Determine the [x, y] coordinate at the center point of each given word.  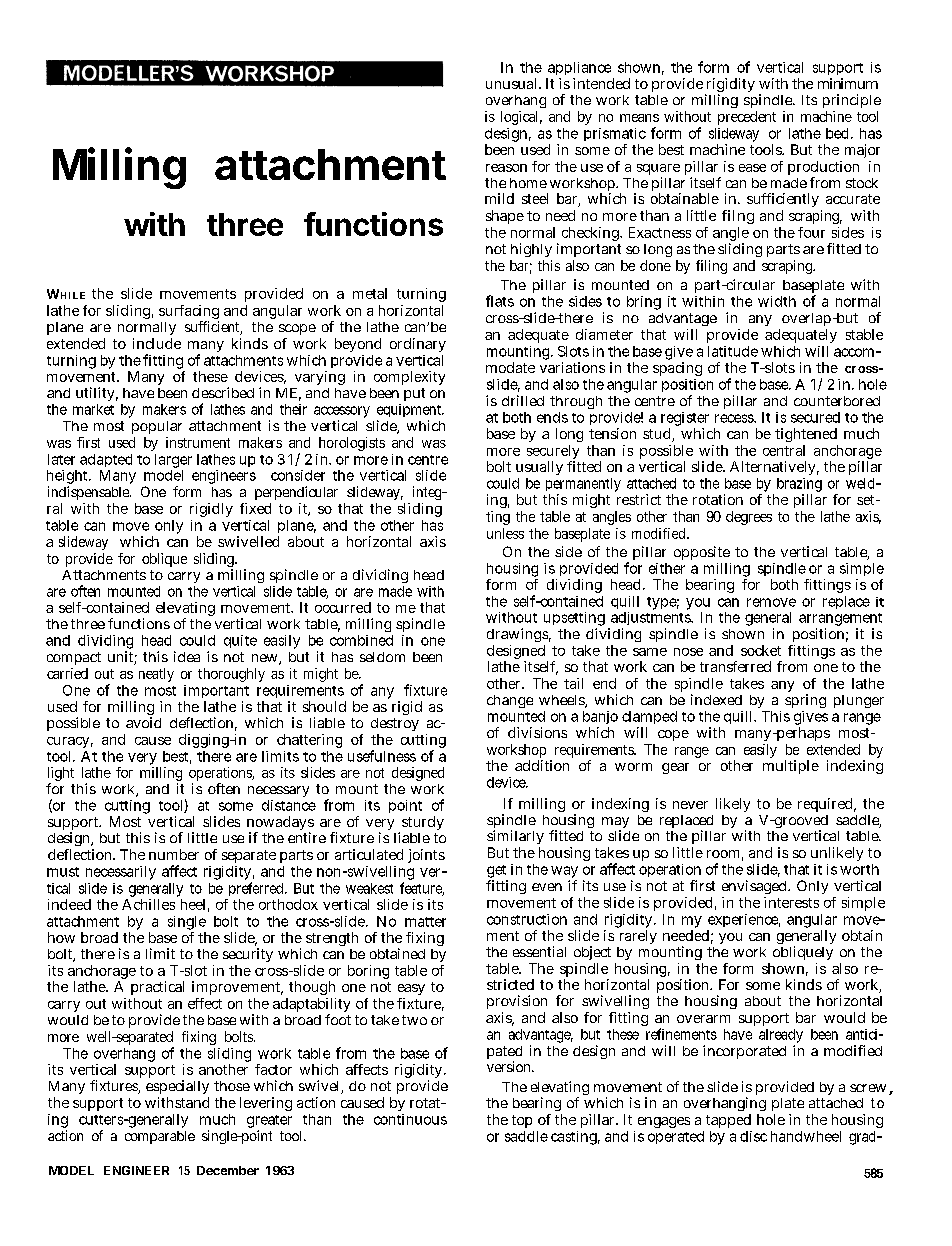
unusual [513, 83]
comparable [160, 1137]
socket [761, 650]
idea [187, 656]
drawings [519, 635]
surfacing [189, 313]
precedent [747, 118]
